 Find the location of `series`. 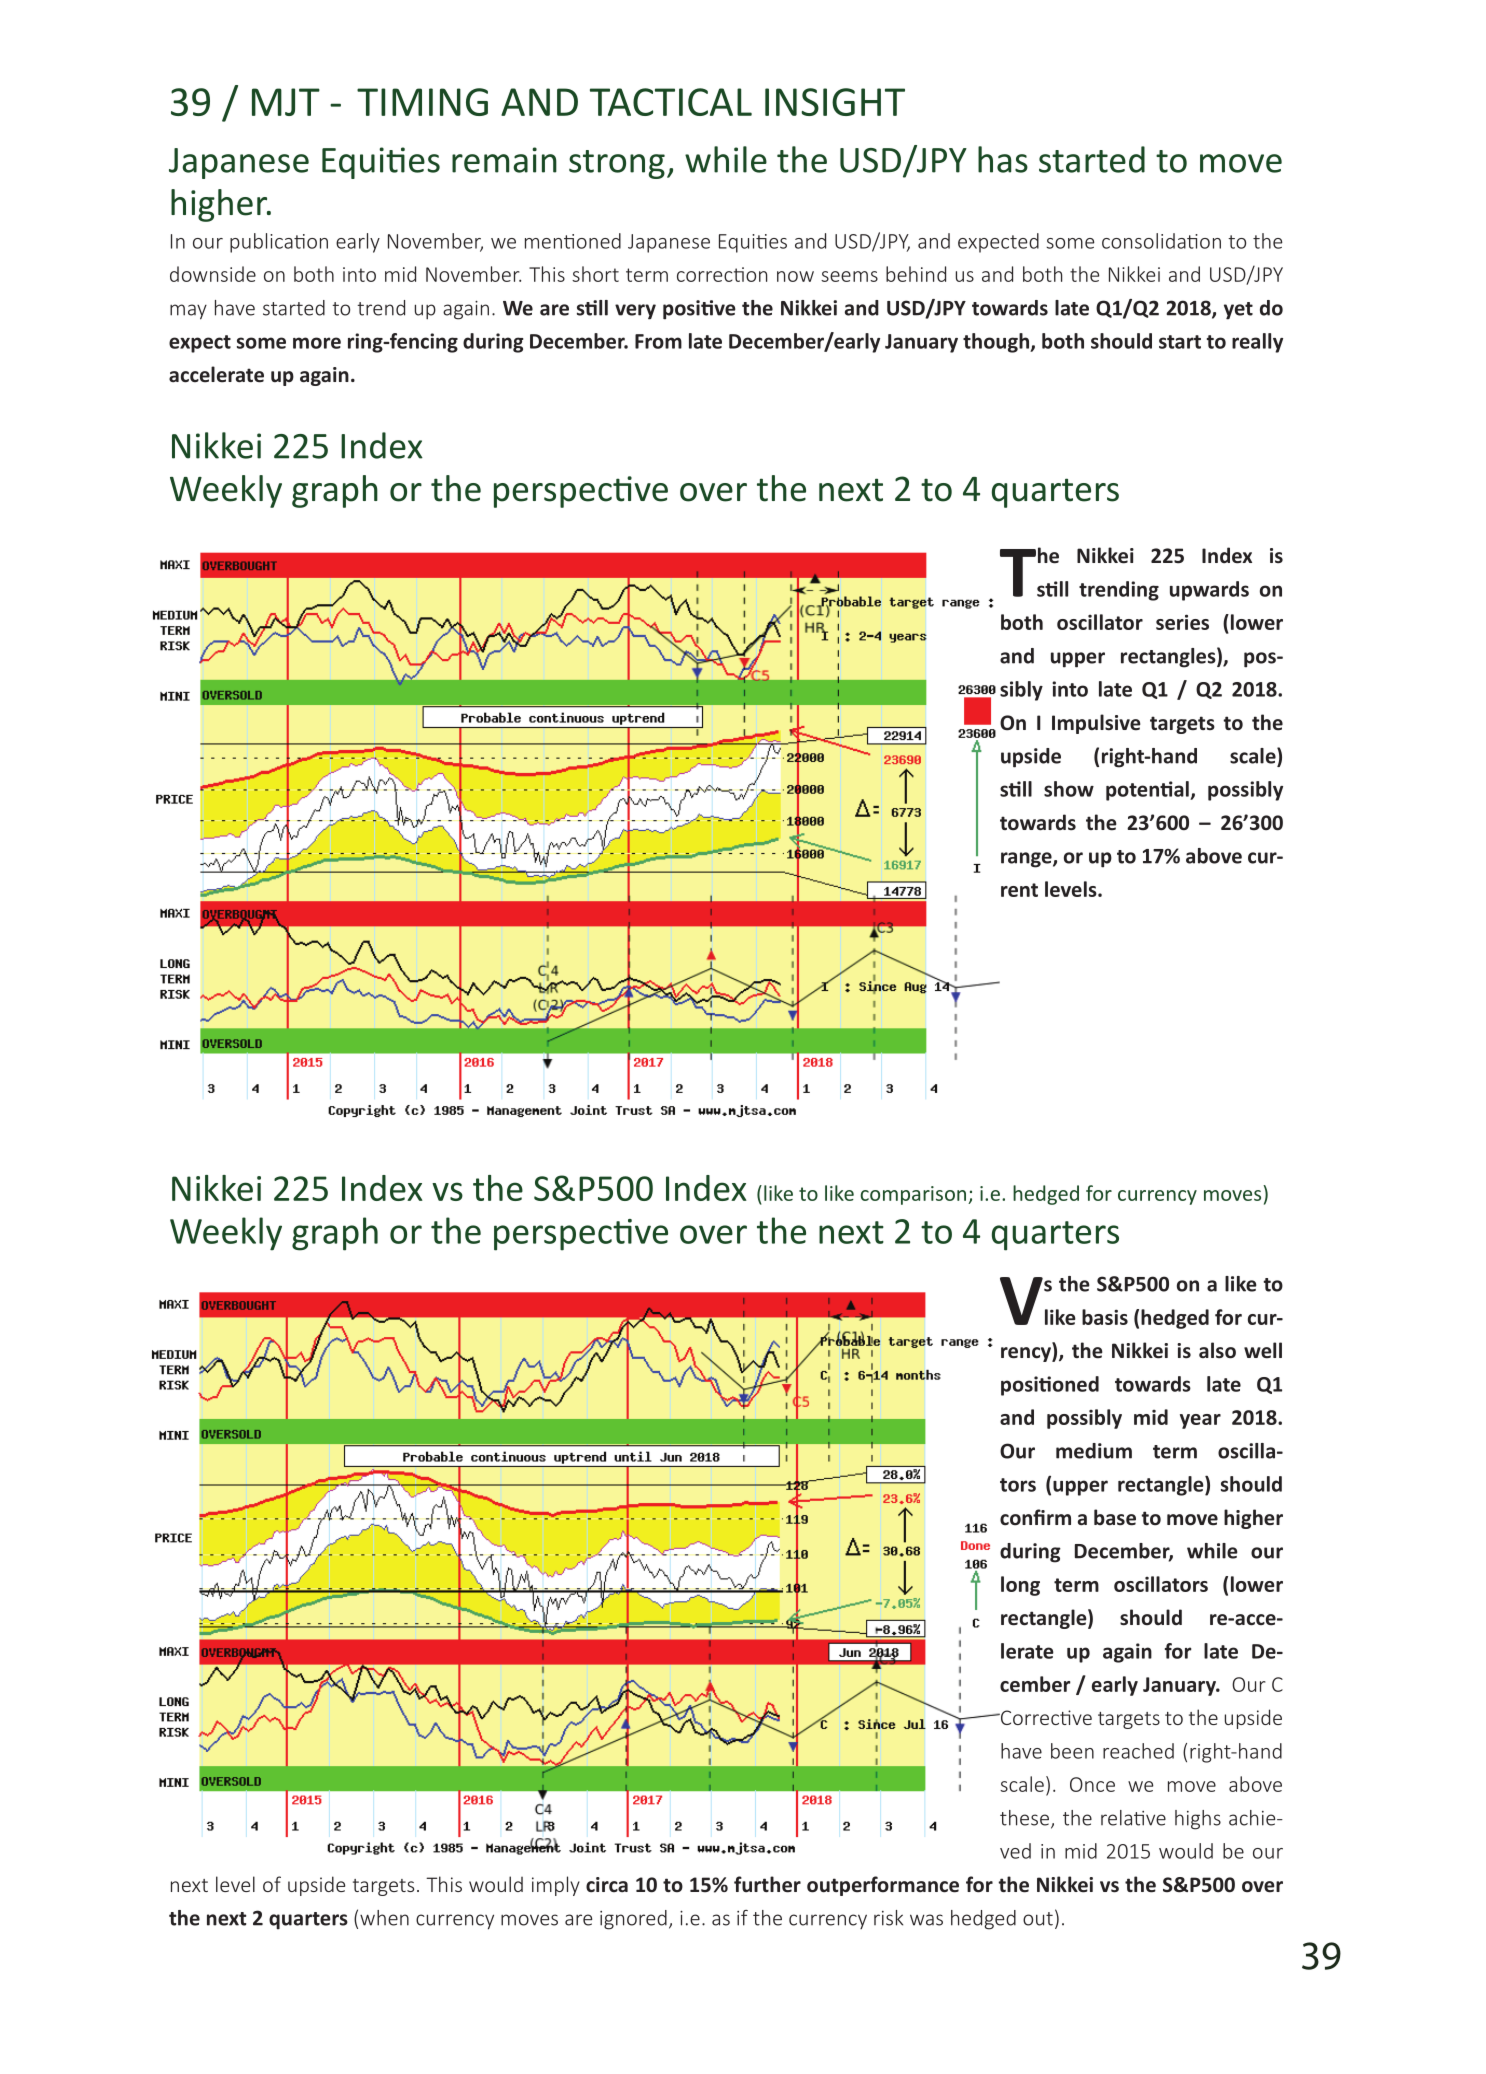

series is located at coordinates (1182, 622).
